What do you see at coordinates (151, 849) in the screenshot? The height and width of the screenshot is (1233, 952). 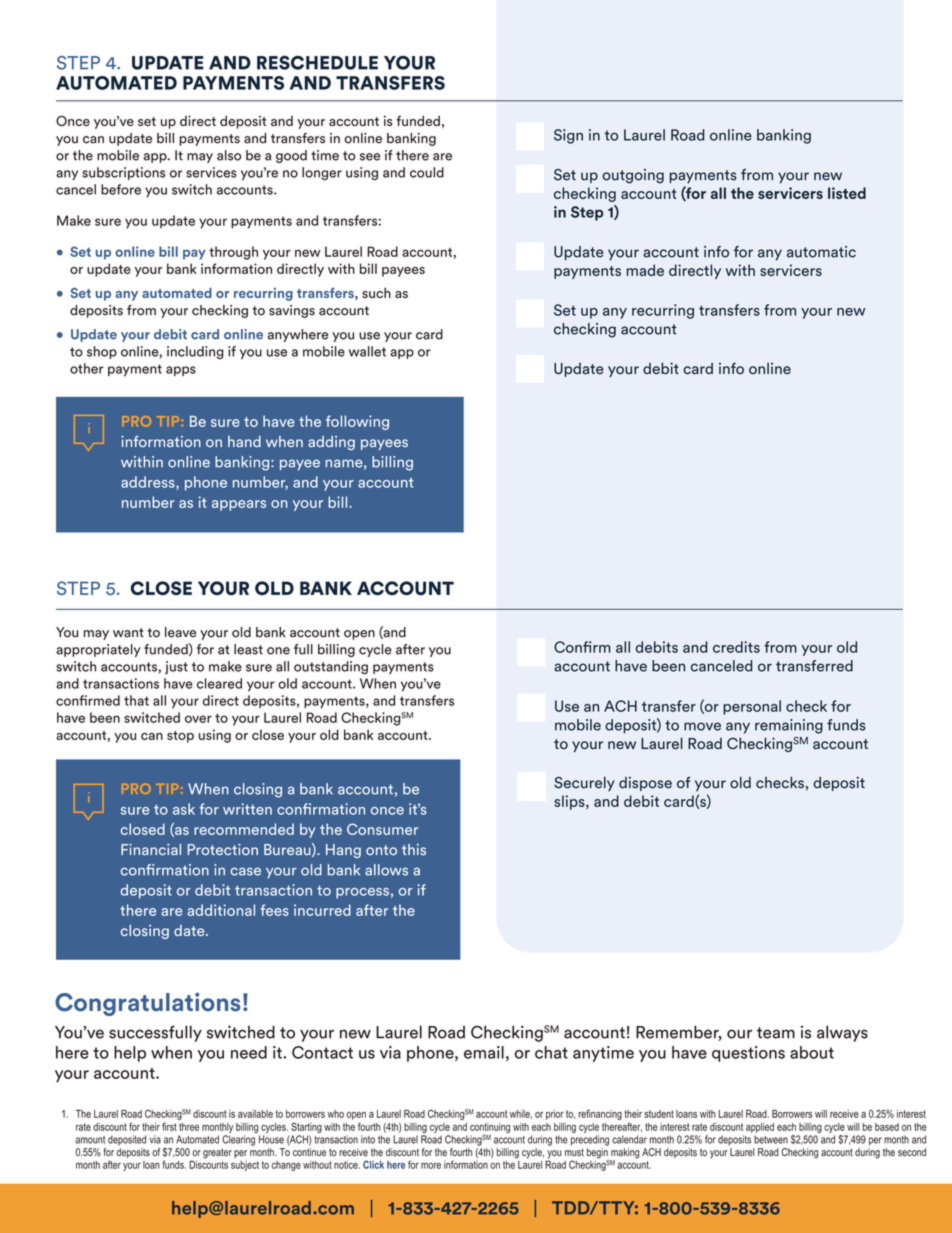 I see `Financial` at bounding box center [151, 849].
